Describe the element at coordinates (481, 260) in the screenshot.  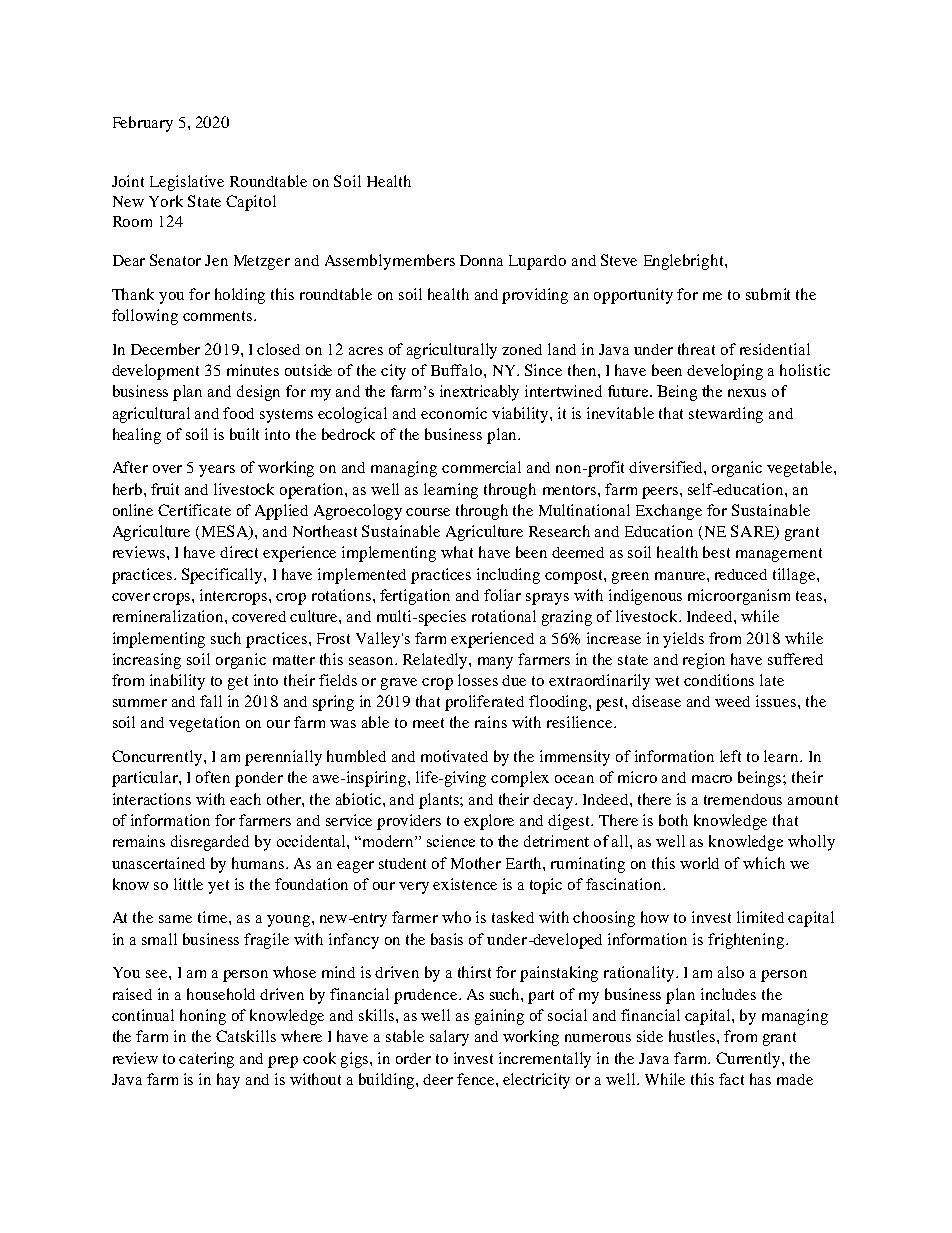
I see `Donna` at that location.
